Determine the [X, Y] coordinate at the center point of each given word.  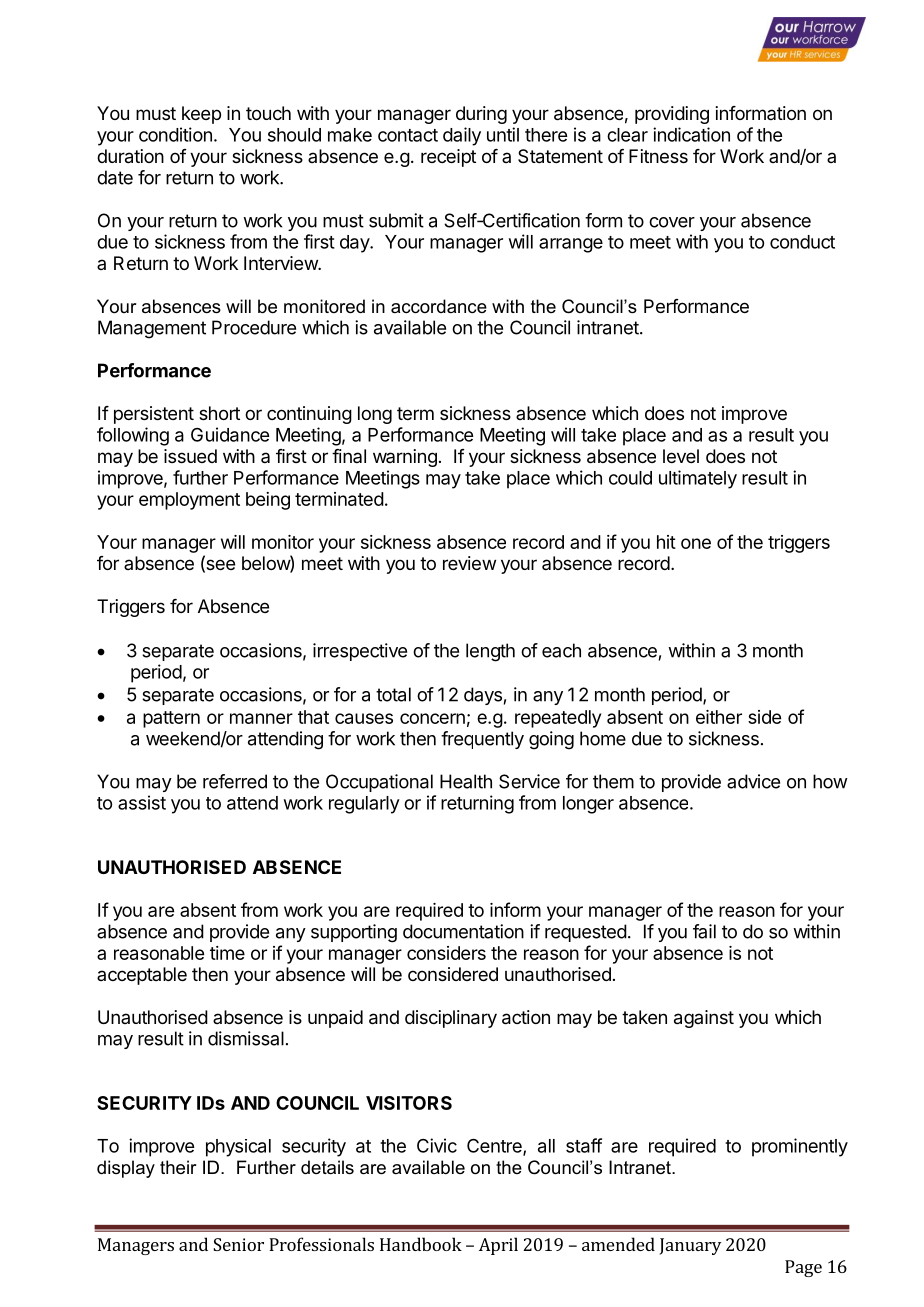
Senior [238, 1244]
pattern [171, 719]
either [719, 717]
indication [691, 134]
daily [462, 136]
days [483, 696]
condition [175, 134]
